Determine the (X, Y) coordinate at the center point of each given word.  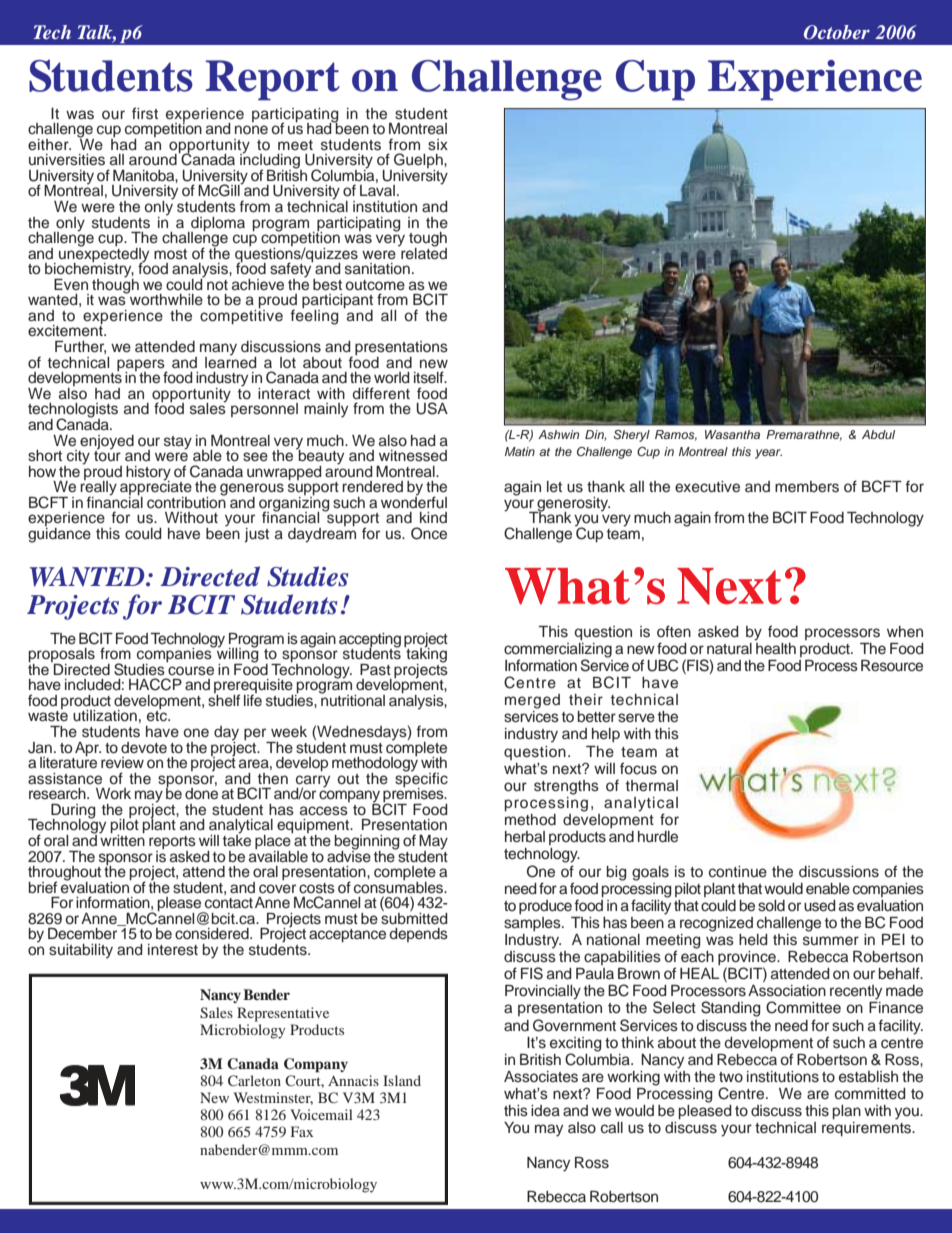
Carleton (254, 1080)
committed (870, 1094)
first (145, 113)
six (438, 145)
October (837, 32)
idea (545, 1110)
